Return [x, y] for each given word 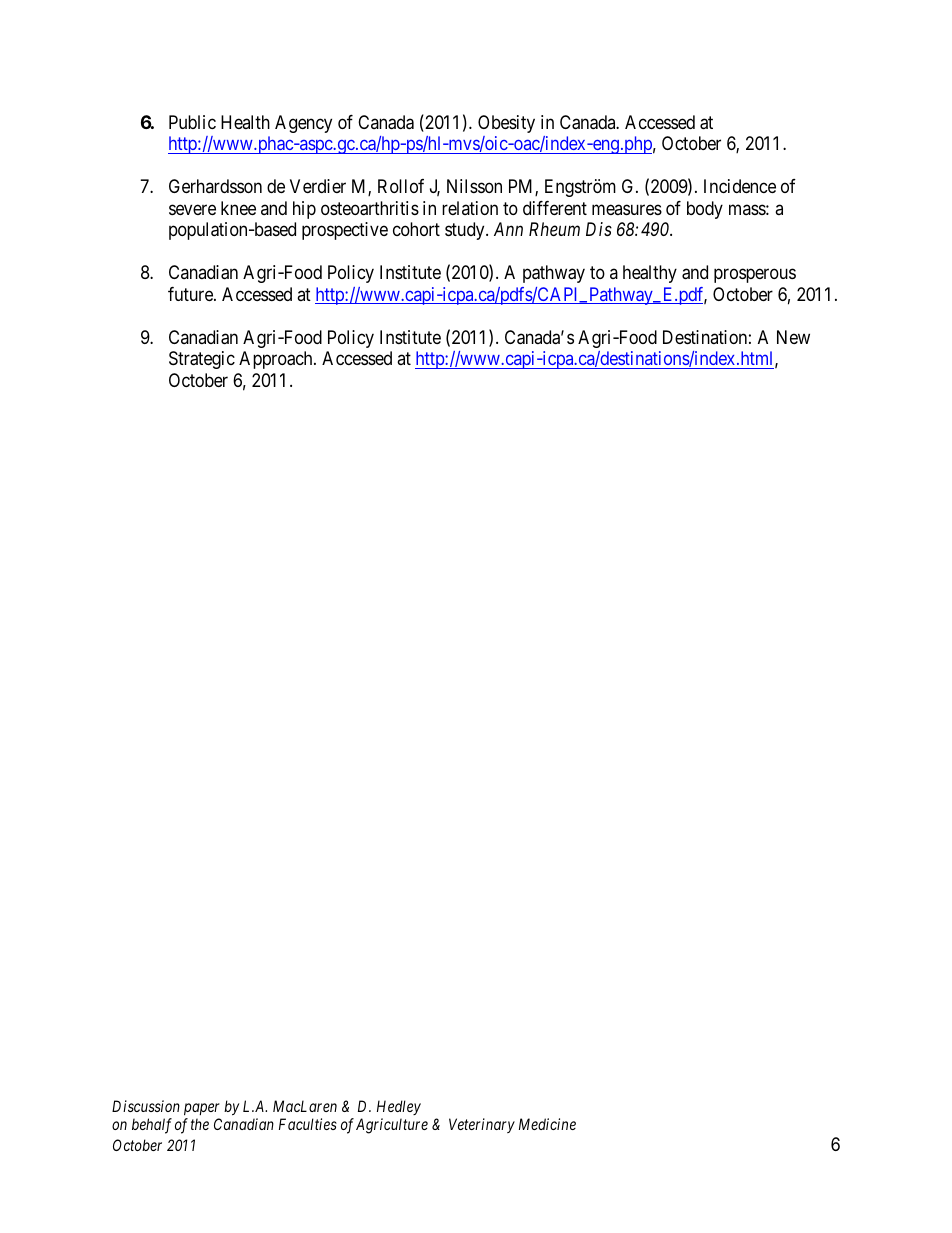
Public [192, 122]
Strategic [202, 360]
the [200, 1124]
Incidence [740, 186]
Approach [277, 360]
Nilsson [474, 186]
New [793, 337]
